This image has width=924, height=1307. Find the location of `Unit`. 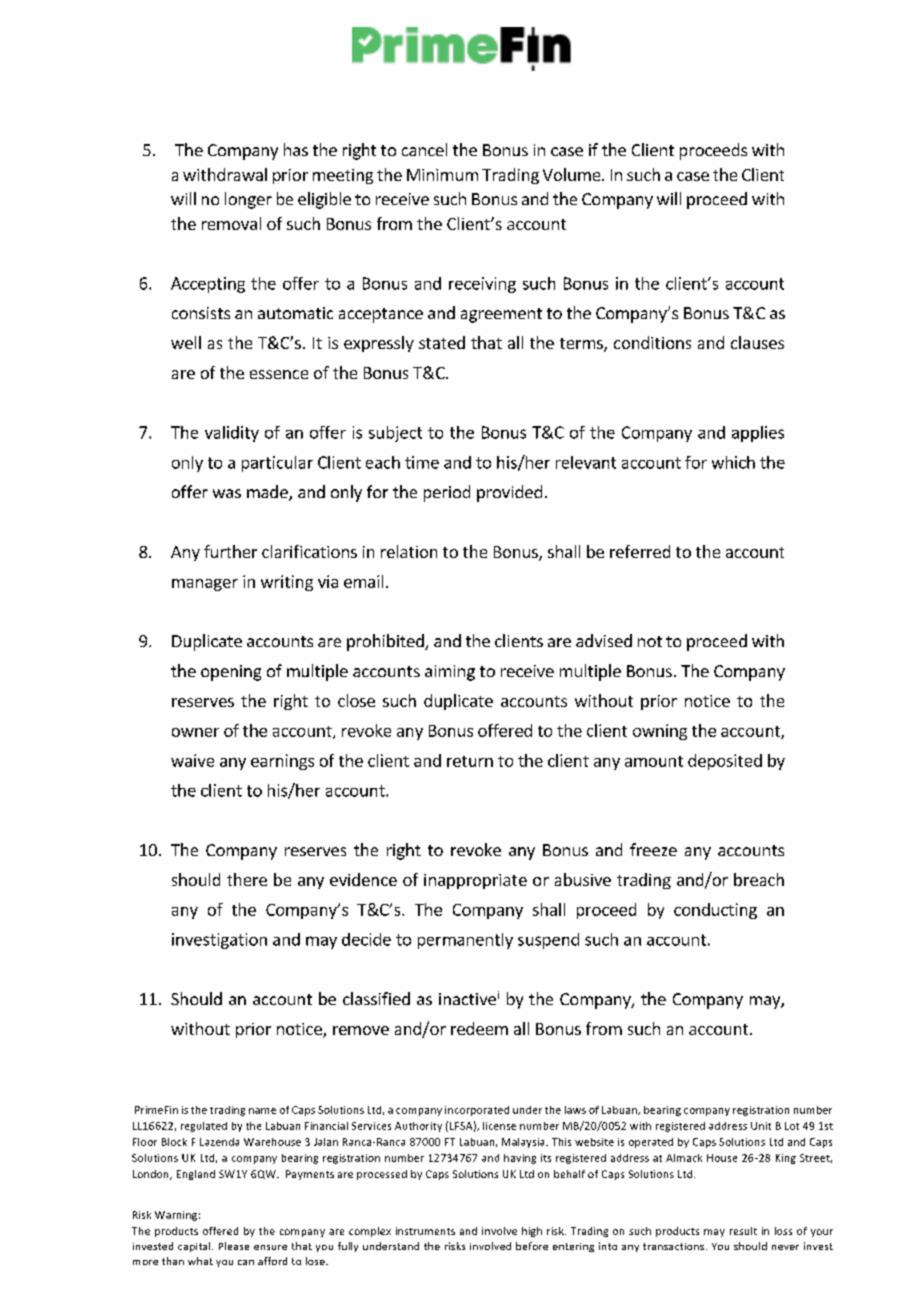

Unit is located at coordinates (761, 1126).
